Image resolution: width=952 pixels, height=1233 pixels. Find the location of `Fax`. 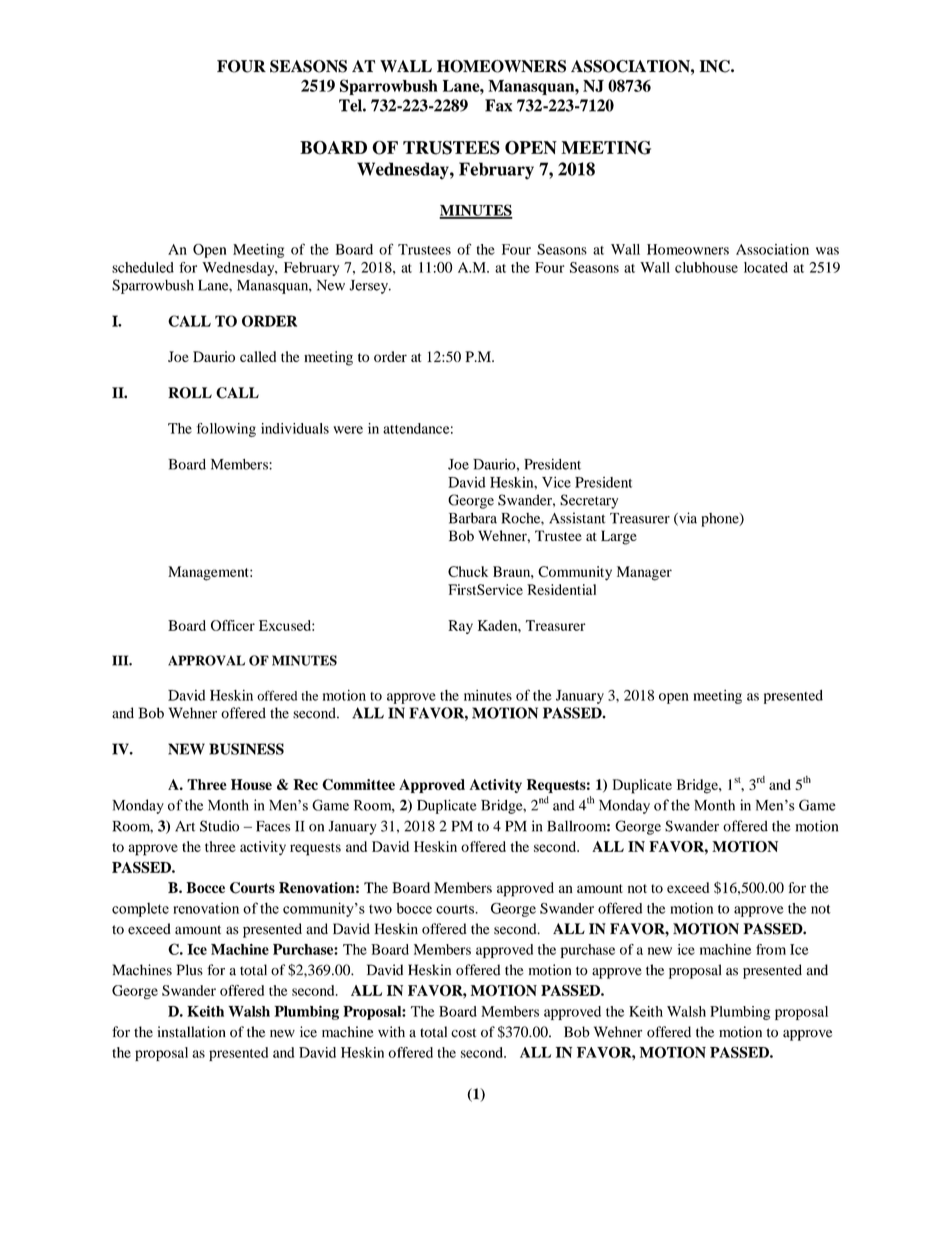

Fax is located at coordinates (498, 105).
